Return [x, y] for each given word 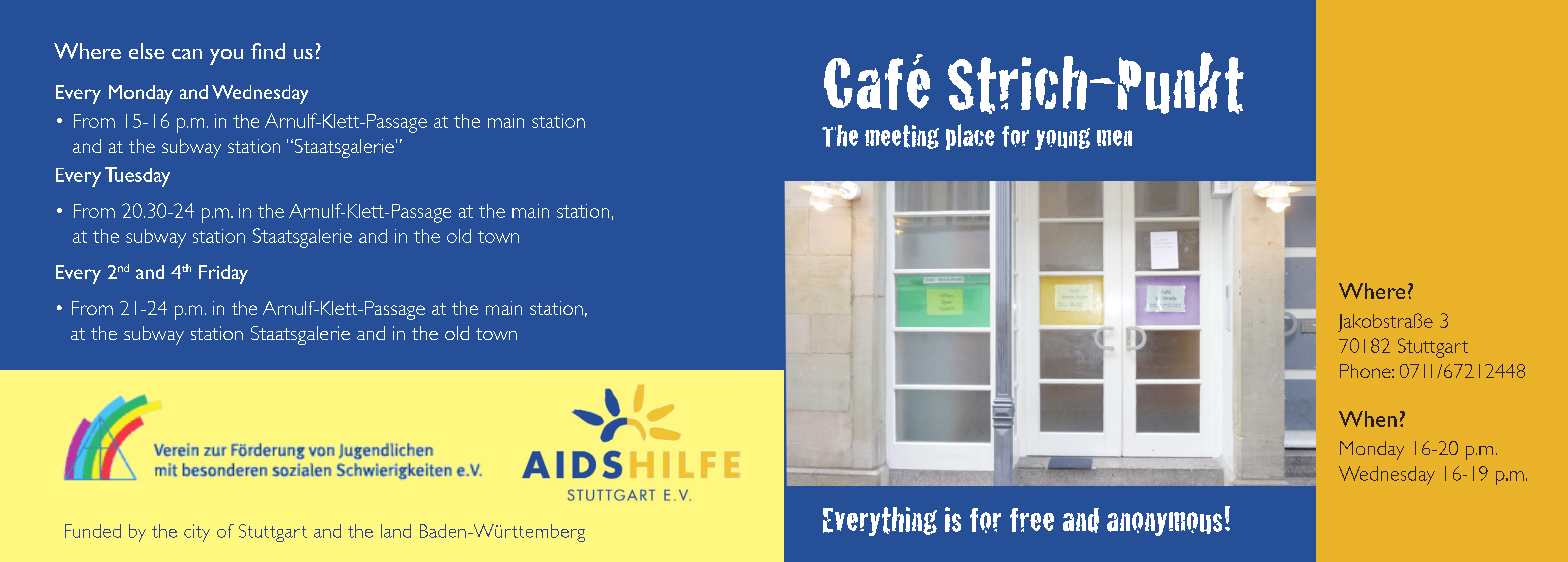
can [187, 54]
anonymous [1164, 524]
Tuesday [137, 177]
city [197, 533]
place [970, 137]
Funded [93, 531]
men [1114, 138]
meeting [902, 137]
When [1368, 419]
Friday [223, 274]
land [396, 531]
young [1062, 139]
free [1032, 520]
